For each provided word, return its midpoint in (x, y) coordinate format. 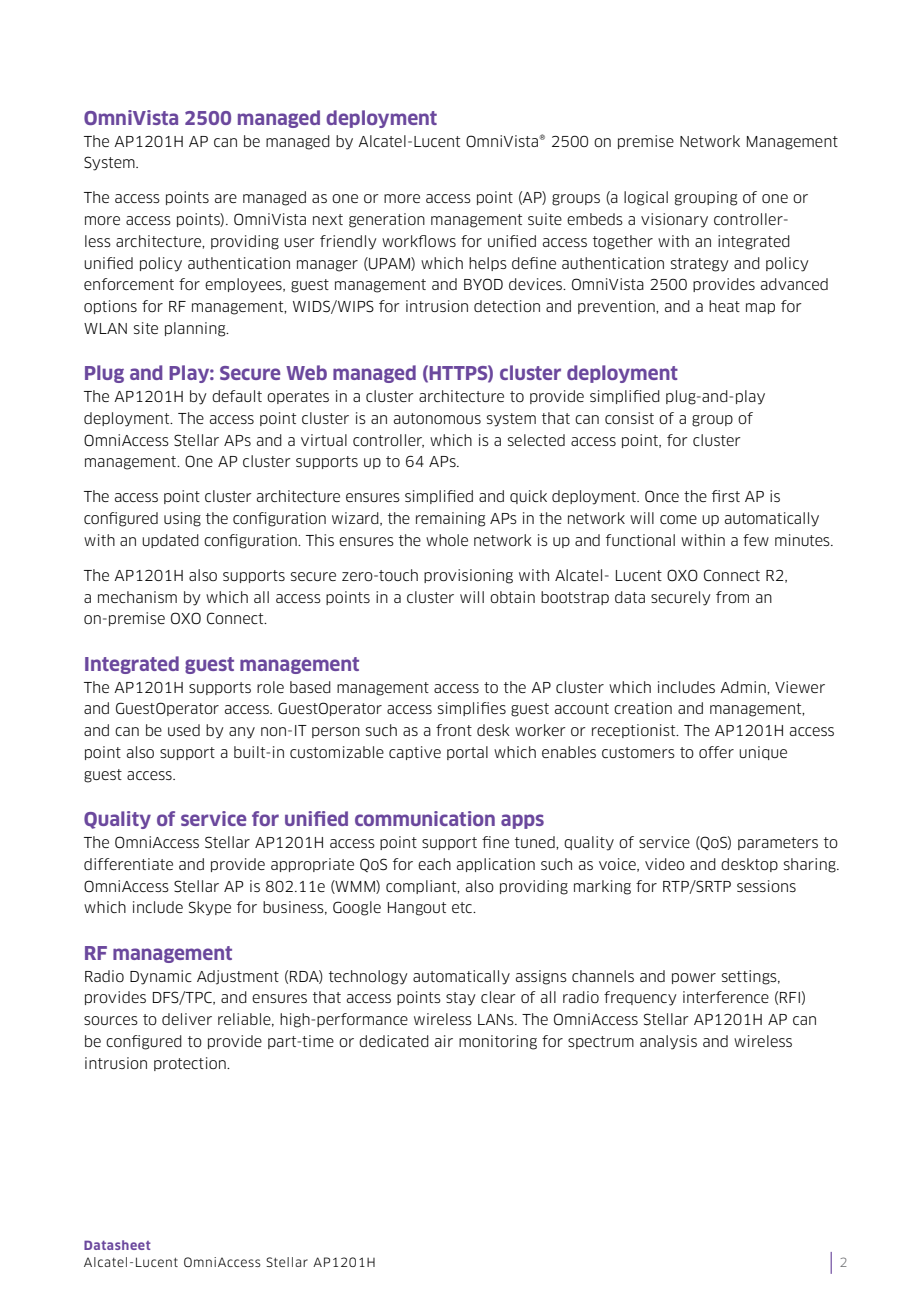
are (226, 198)
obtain (512, 597)
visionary (674, 220)
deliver (187, 1019)
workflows (419, 241)
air (444, 1041)
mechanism (137, 597)
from (732, 597)
